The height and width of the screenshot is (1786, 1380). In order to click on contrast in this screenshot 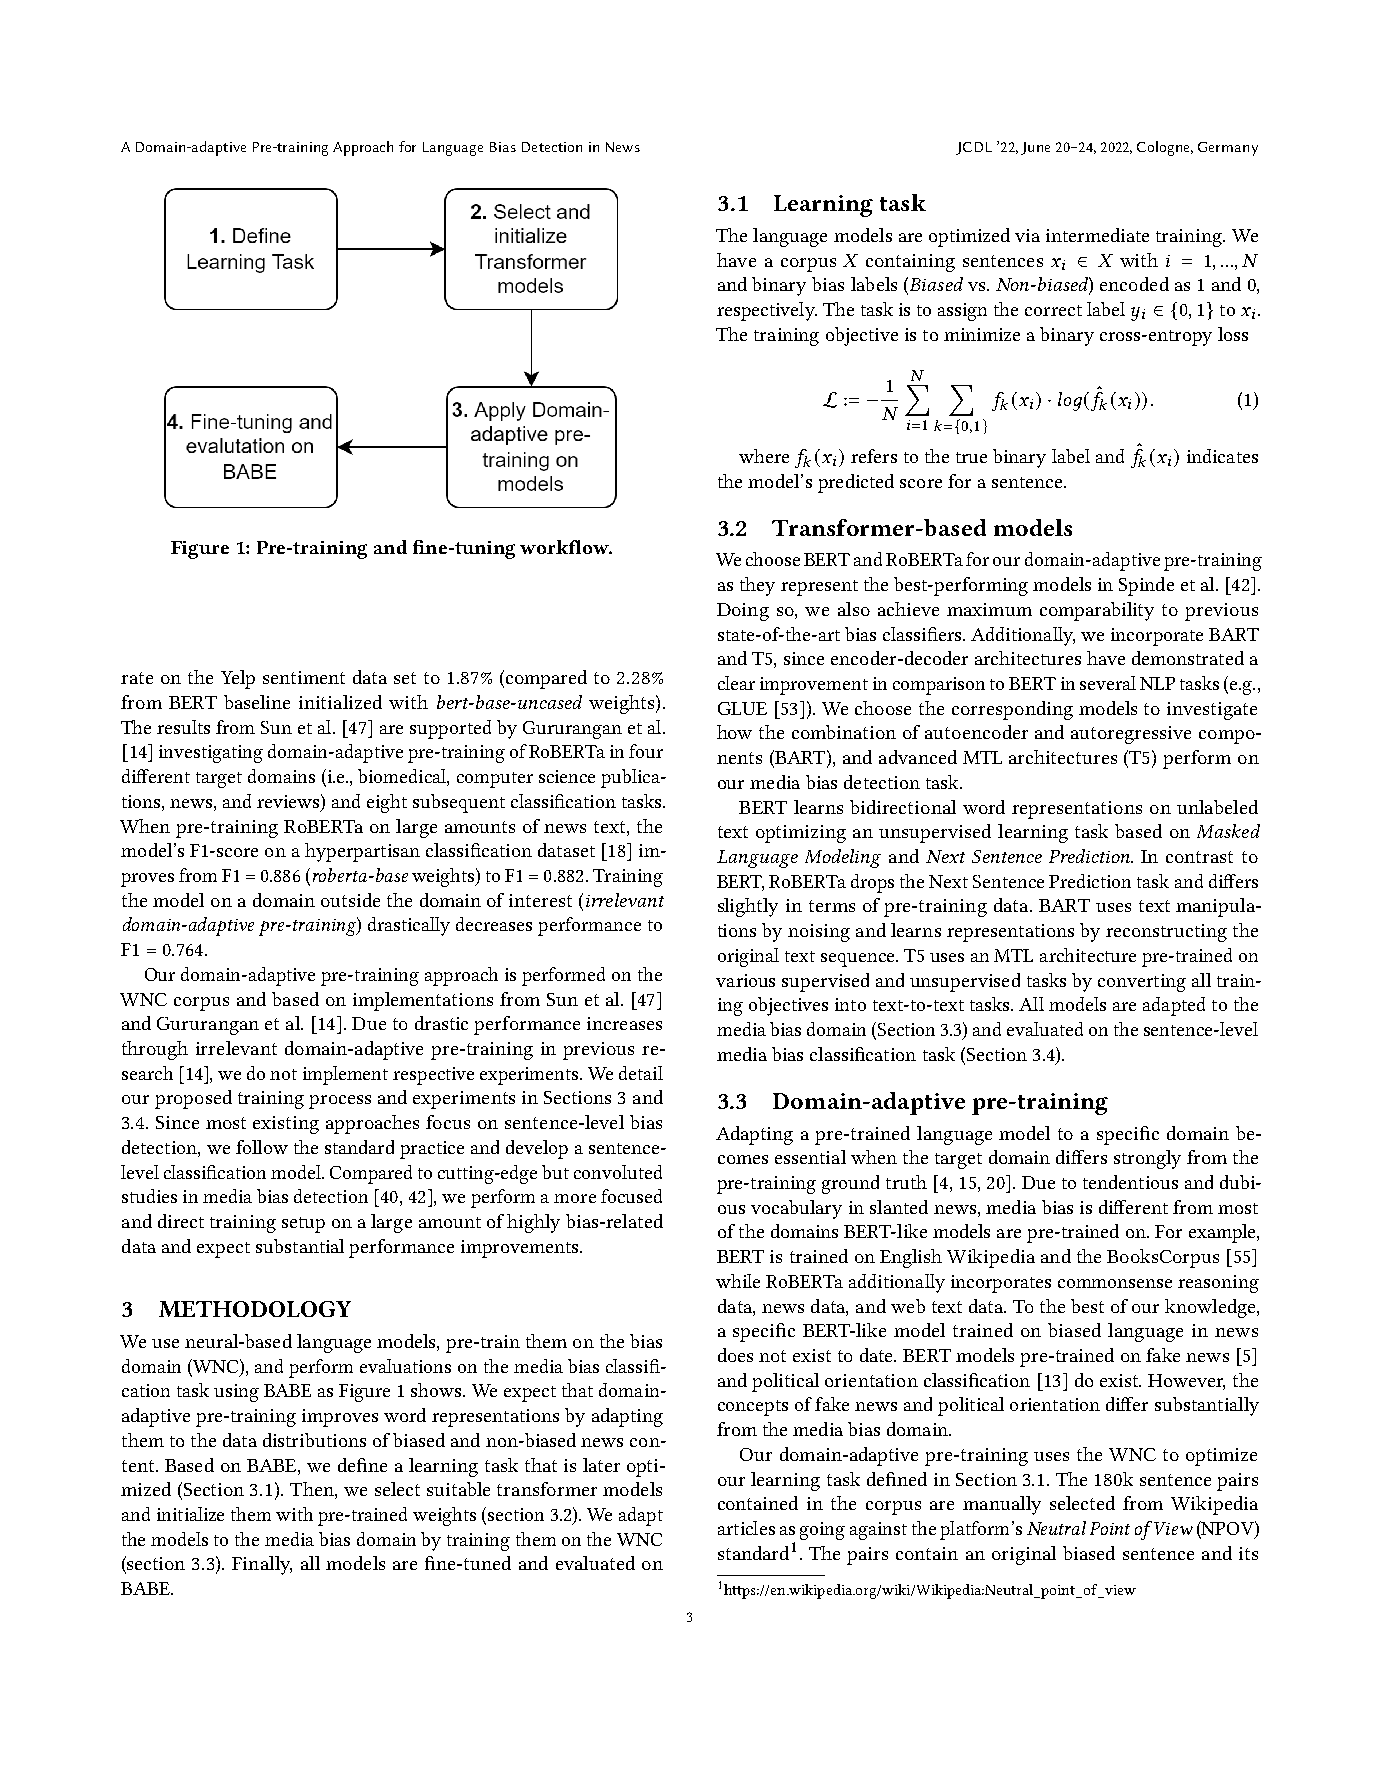, I will do `click(1199, 857)`.
